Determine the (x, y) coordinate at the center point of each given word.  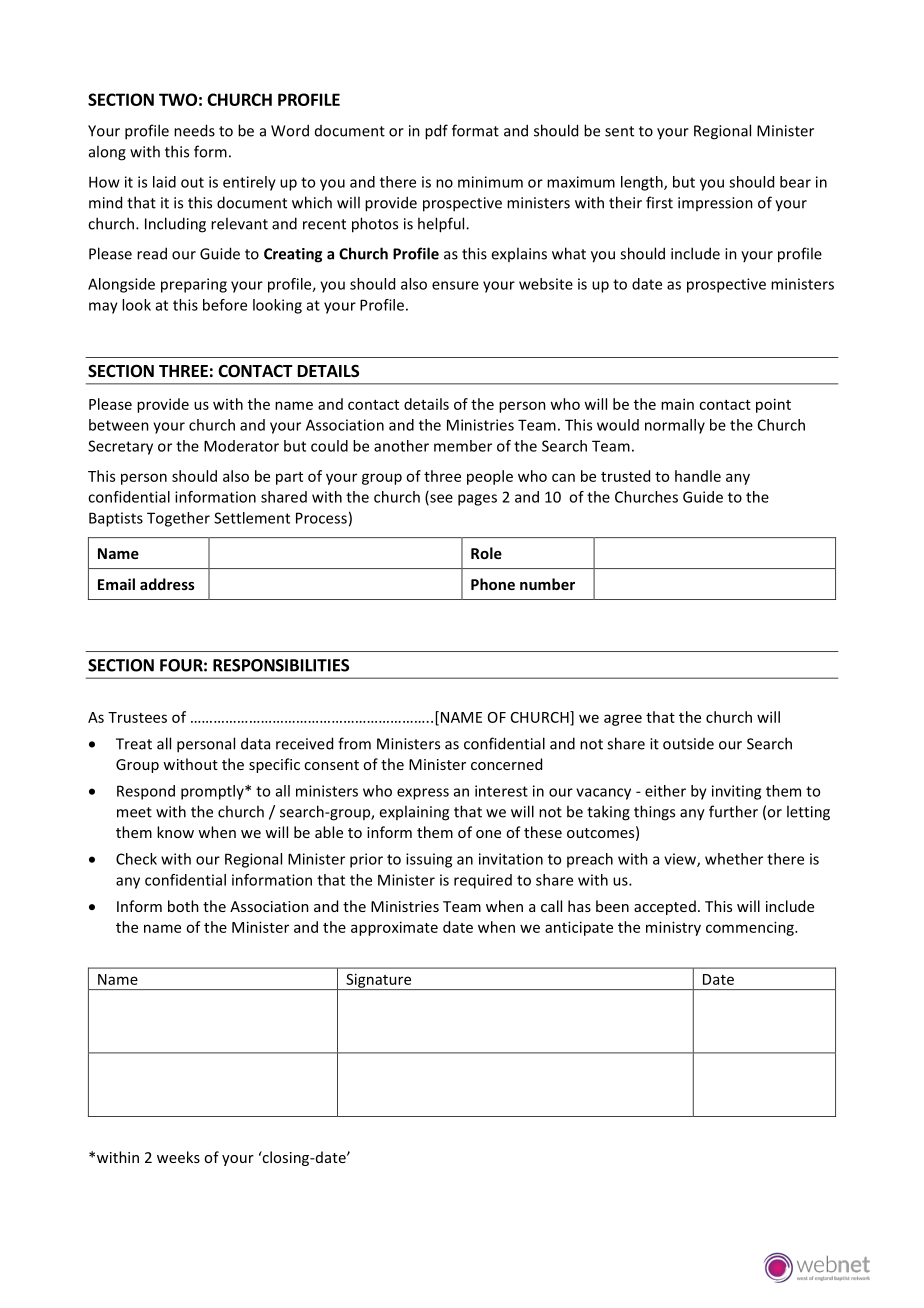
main (677, 404)
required (483, 881)
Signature (379, 981)
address (167, 584)
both (183, 906)
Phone (493, 584)
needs (194, 130)
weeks (178, 1157)
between (119, 425)
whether (734, 859)
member (463, 446)
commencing (751, 928)
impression (715, 204)
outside (688, 744)
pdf (436, 132)
